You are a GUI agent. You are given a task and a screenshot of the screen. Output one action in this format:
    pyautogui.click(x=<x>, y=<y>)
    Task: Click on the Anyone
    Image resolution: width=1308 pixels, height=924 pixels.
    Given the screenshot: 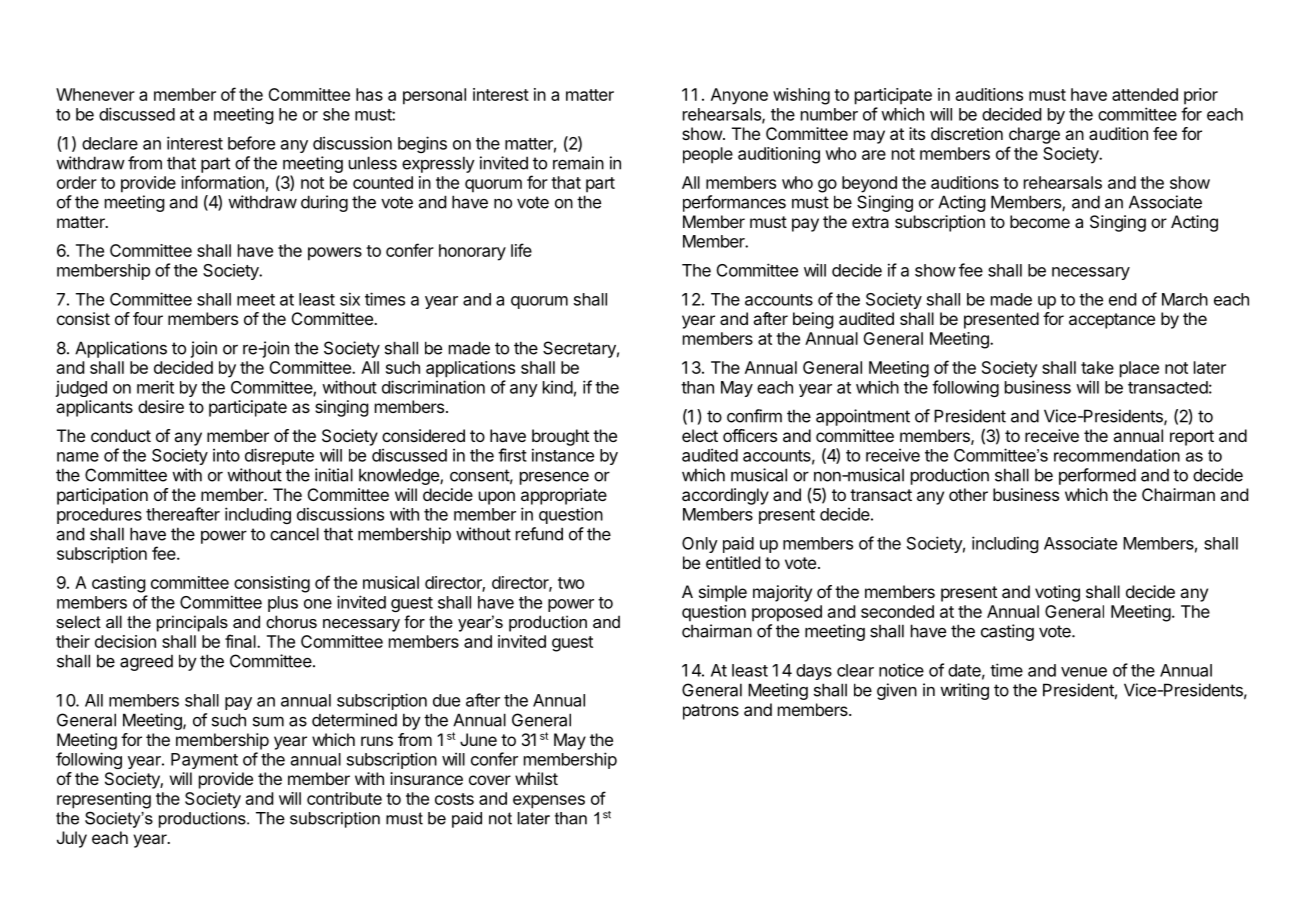 What is the action you would take?
    pyautogui.click(x=739, y=96)
